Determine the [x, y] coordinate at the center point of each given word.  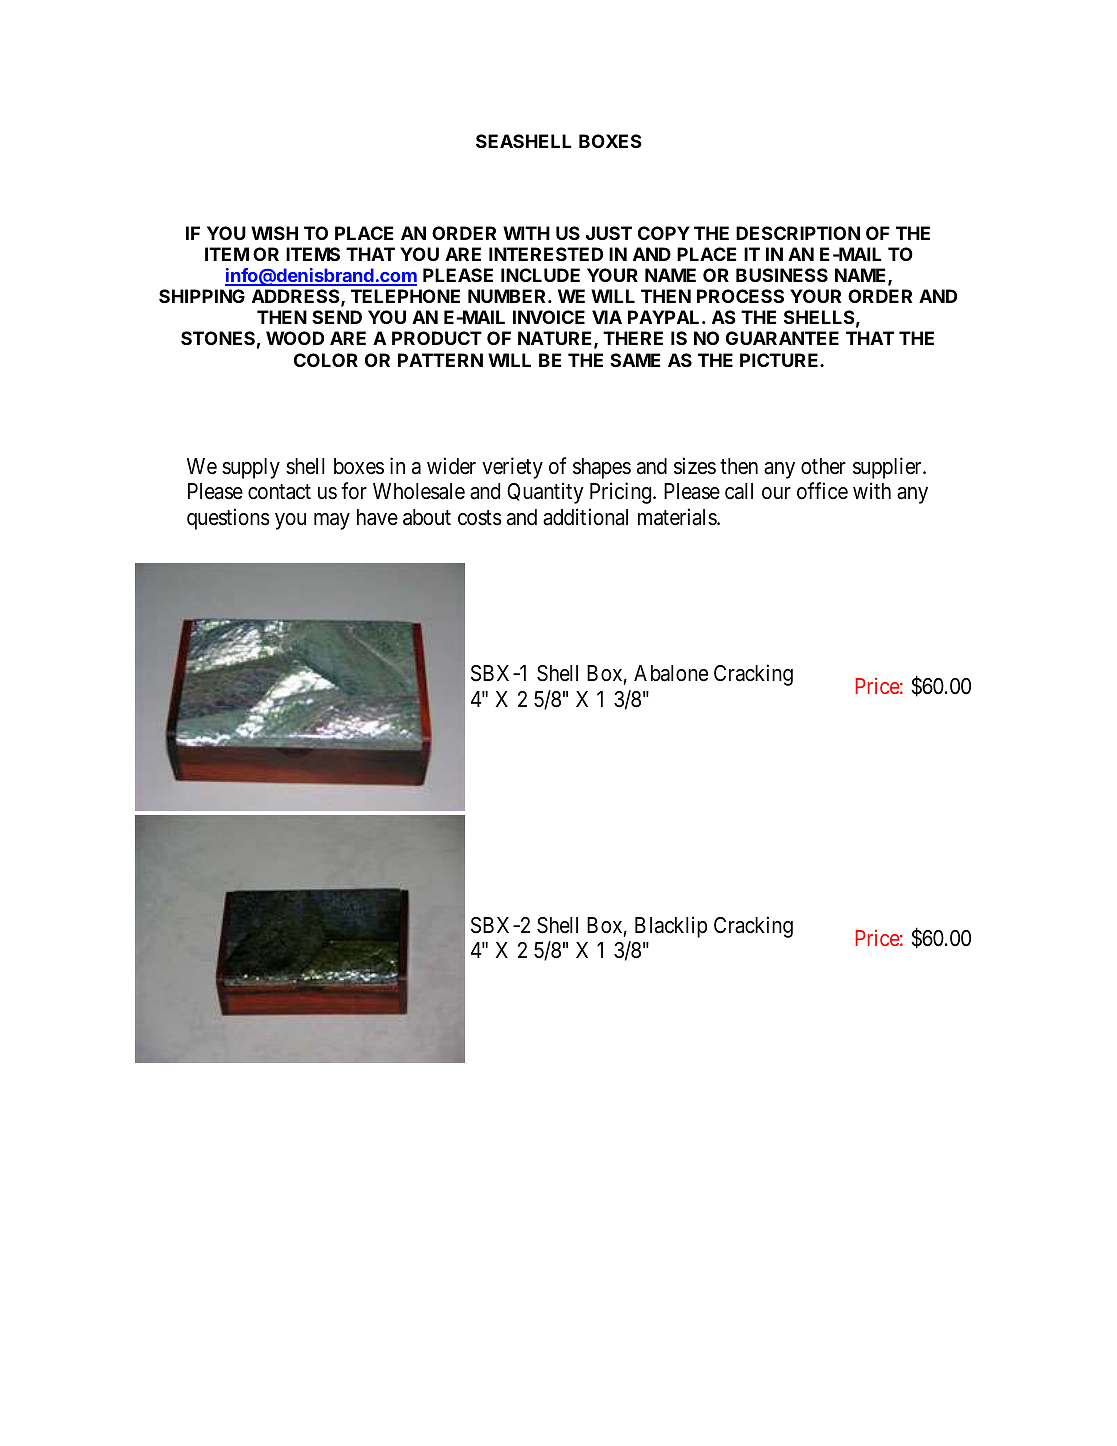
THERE [633, 338]
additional [585, 517]
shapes [602, 468]
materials [678, 517]
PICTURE [780, 360]
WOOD [295, 338]
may [332, 521]
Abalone [671, 673]
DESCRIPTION [798, 233]
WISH [274, 233]
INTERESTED [546, 254]
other [823, 466]
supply [251, 468]
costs [480, 518]
